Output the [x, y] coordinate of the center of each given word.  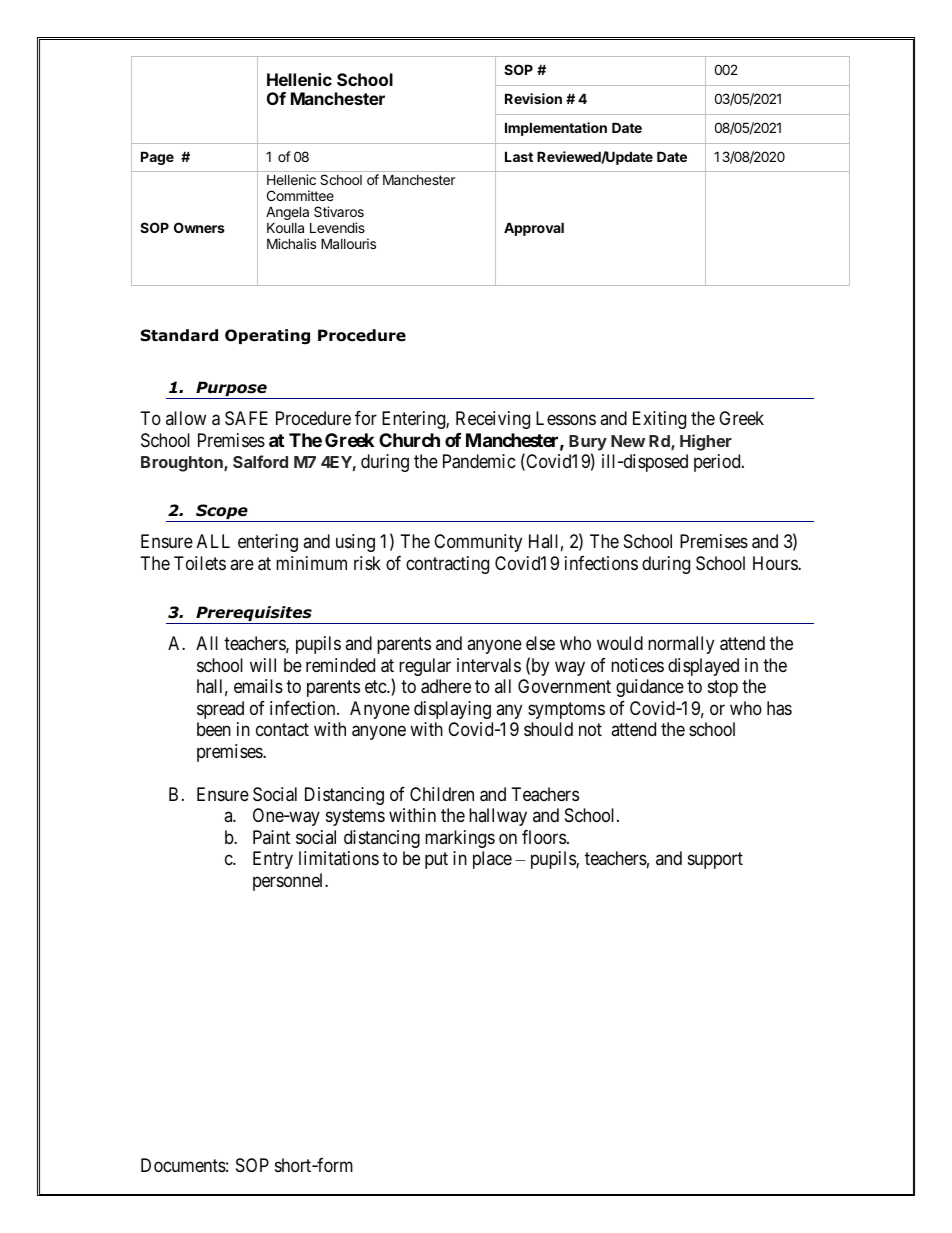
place [492, 860]
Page [157, 158]
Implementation [556, 129]
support [715, 860]
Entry [273, 860]
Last [519, 156]
